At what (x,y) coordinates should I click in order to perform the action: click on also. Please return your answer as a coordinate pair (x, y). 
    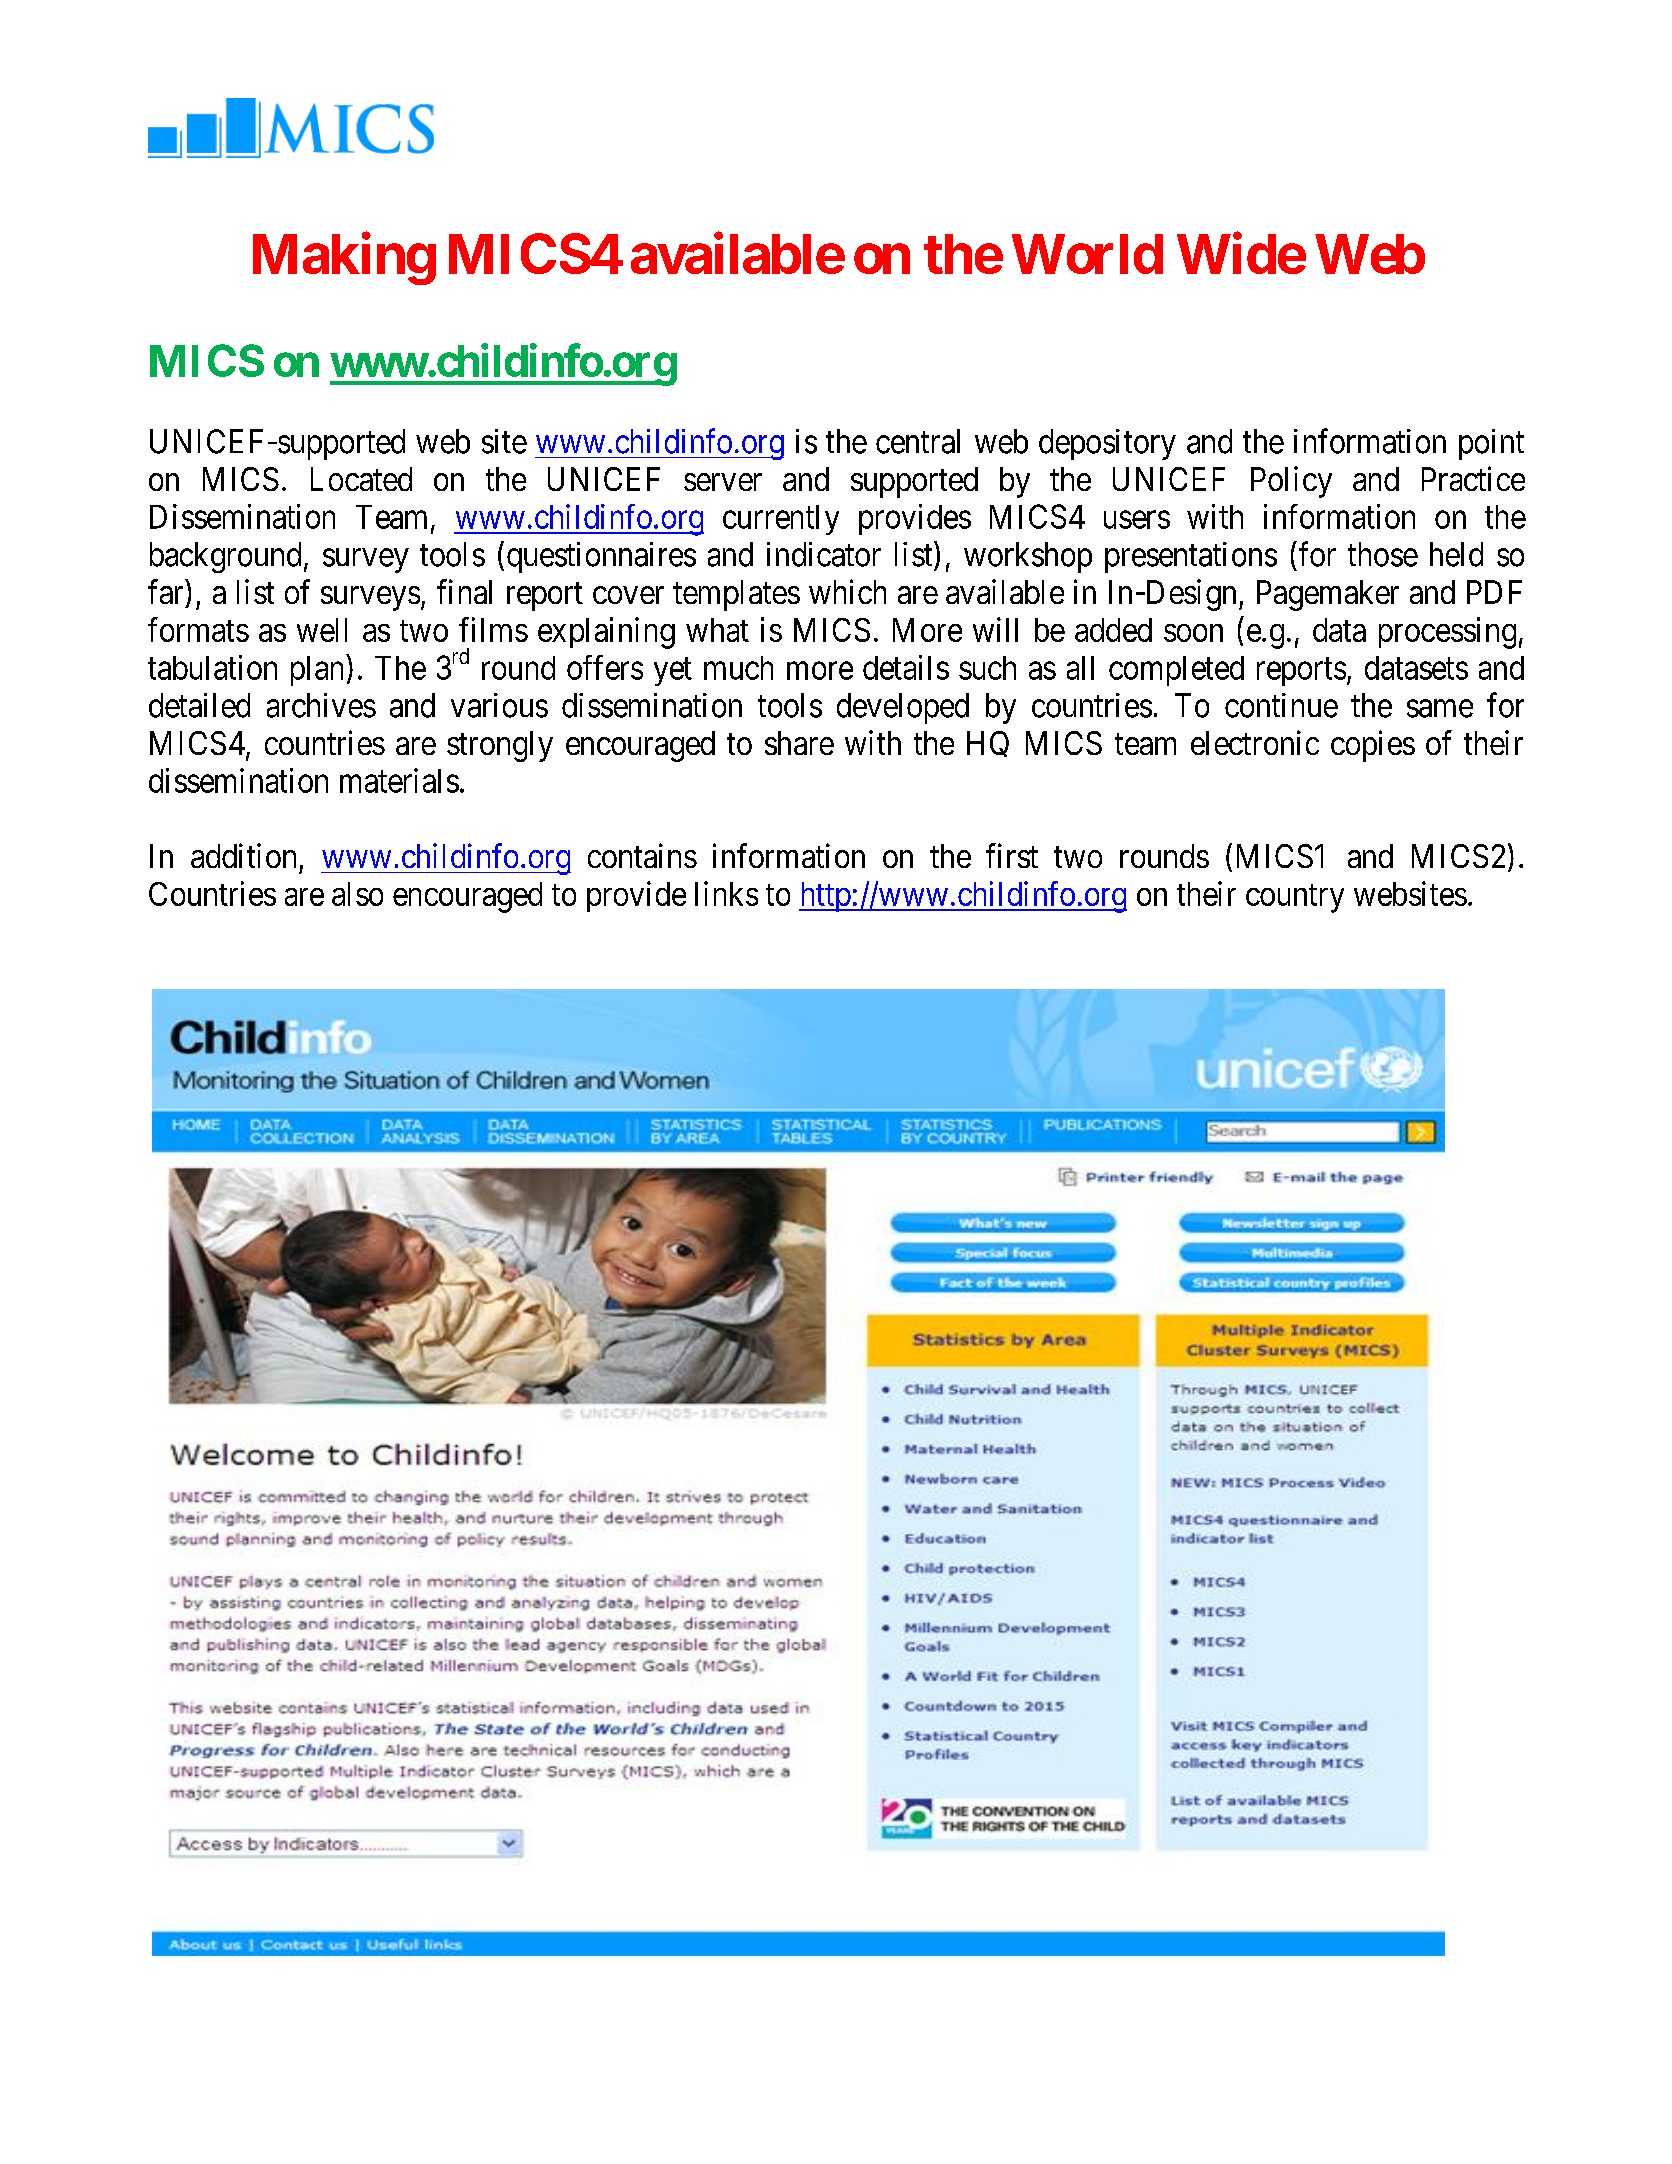
    Looking at the image, I should click on (357, 894).
